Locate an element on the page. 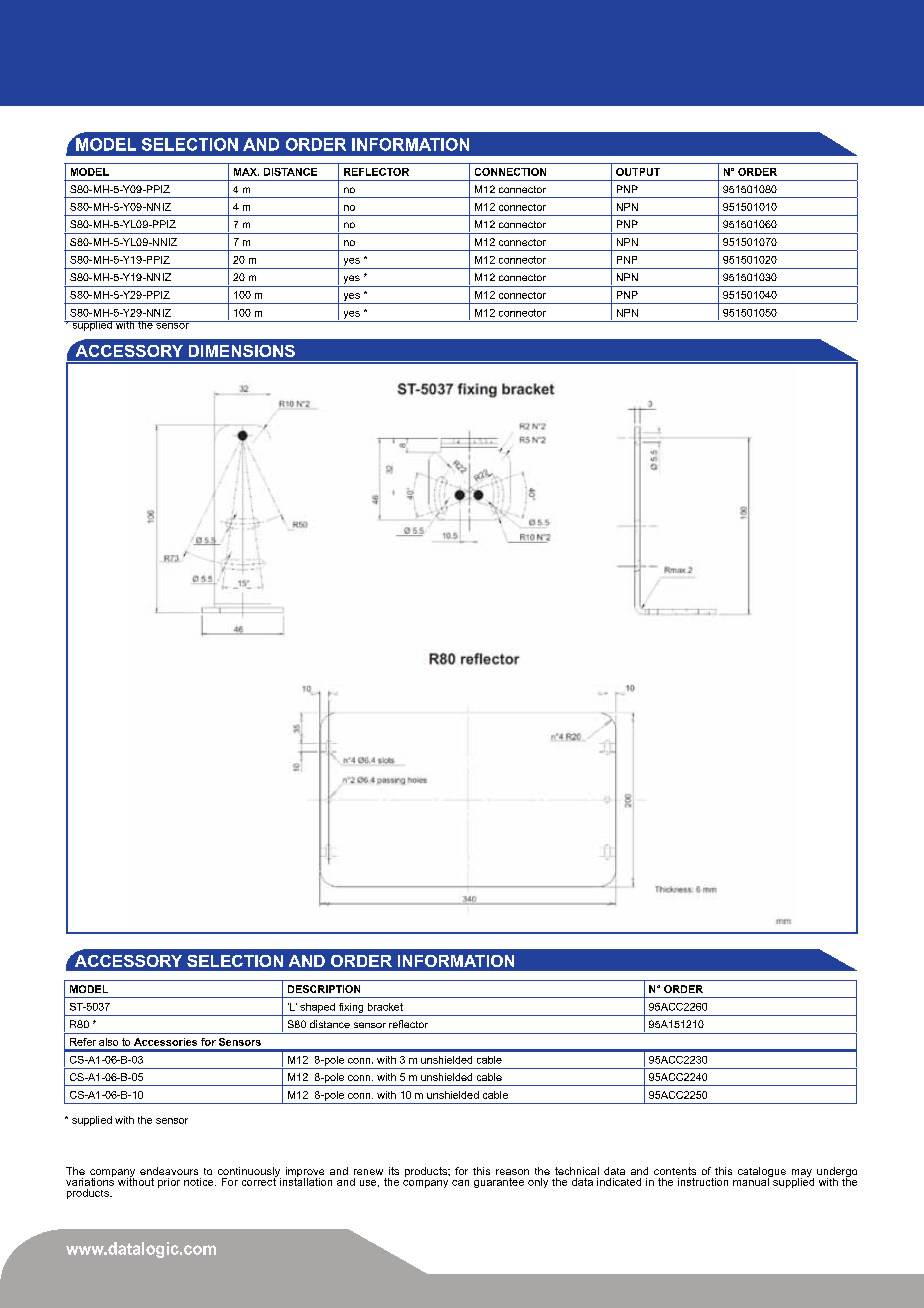 Image resolution: width=924 pixels, height=1308 pixels. Accessories is located at coordinates (165, 1042).
